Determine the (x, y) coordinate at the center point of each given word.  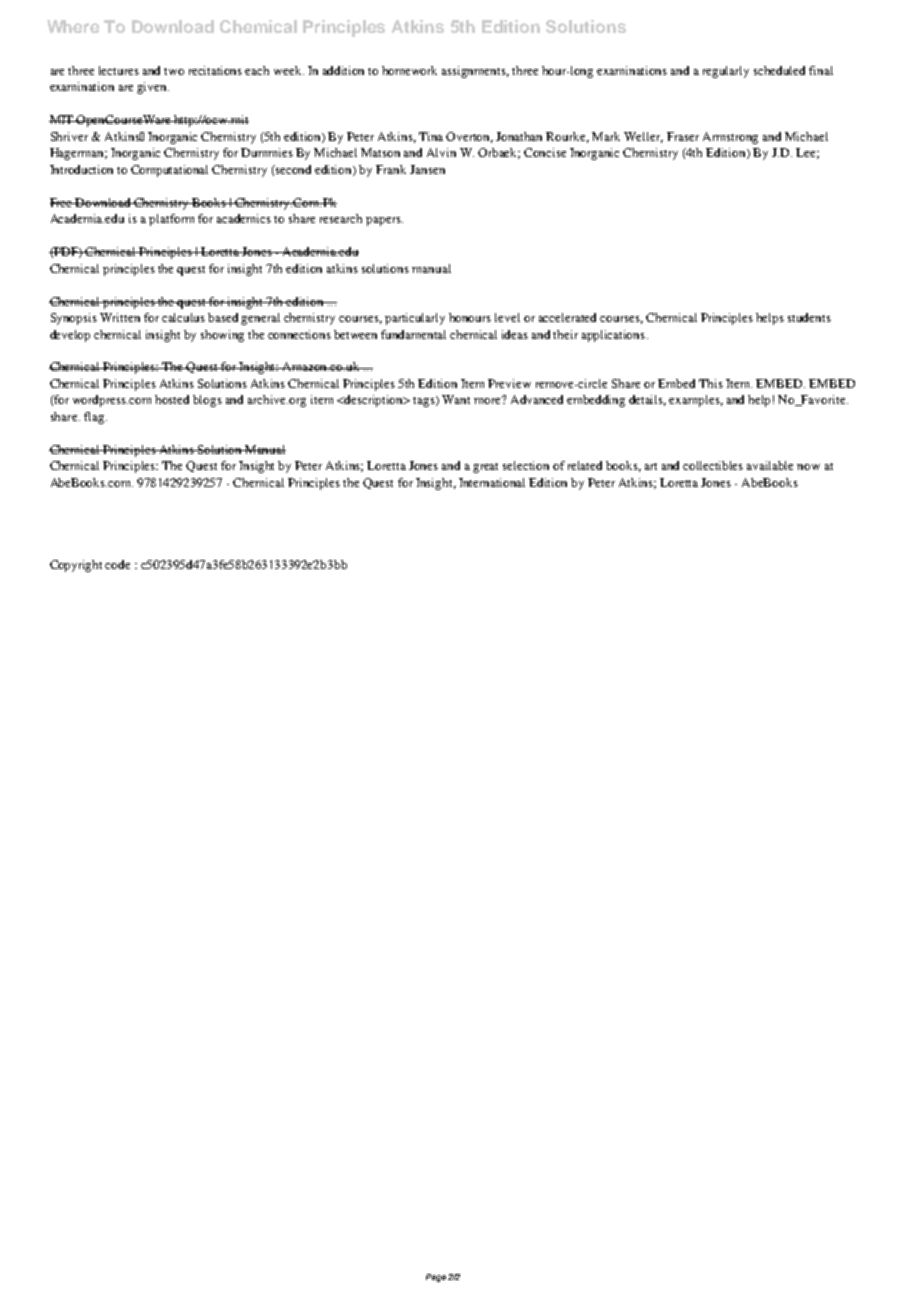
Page (436, 1278)
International (492, 482)
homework (409, 70)
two (174, 71)
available (770, 465)
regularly (726, 72)
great (485, 468)
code (117, 564)
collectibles (713, 465)
